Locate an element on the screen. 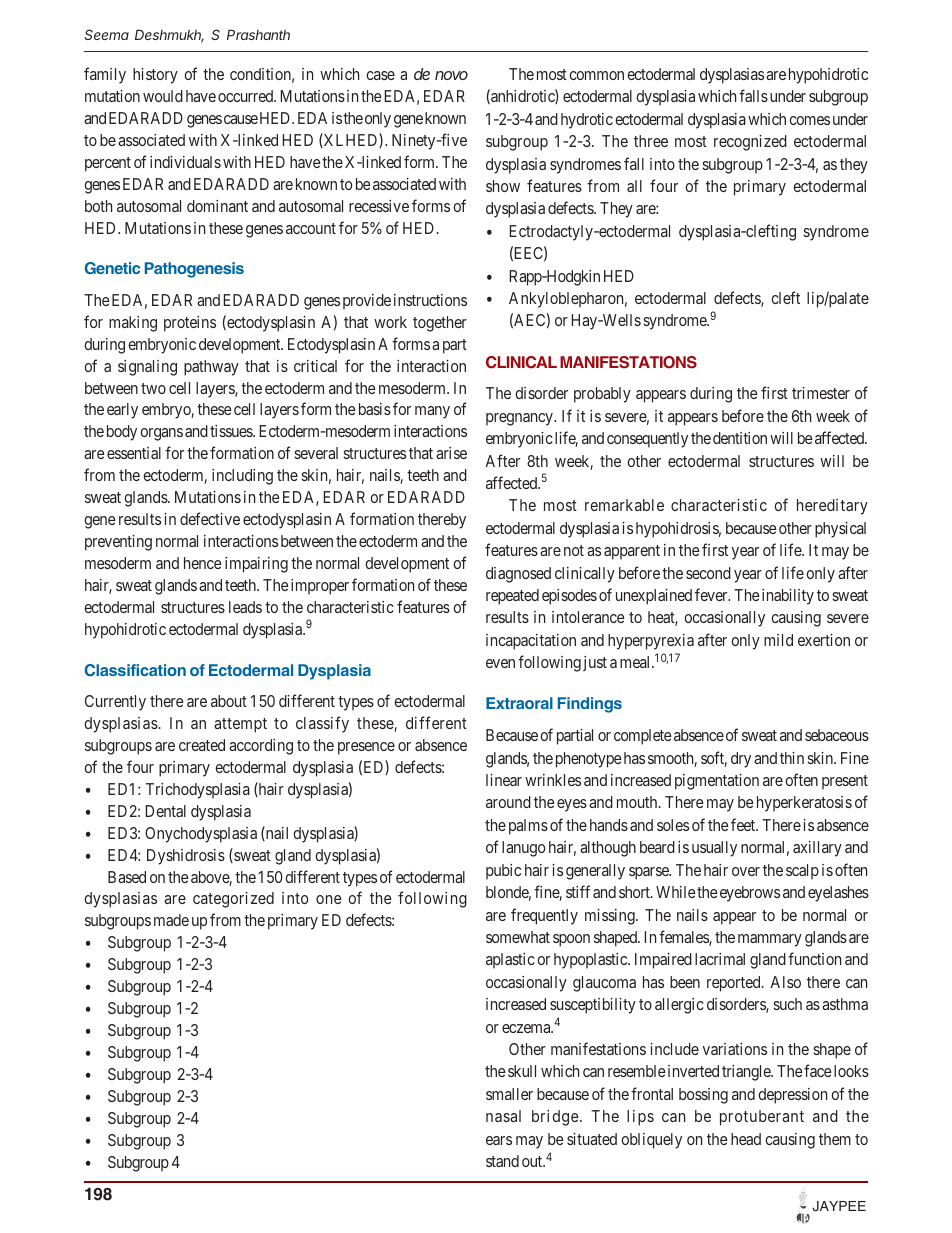 The image size is (952, 1233). repeated is located at coordinates (512, 597).
